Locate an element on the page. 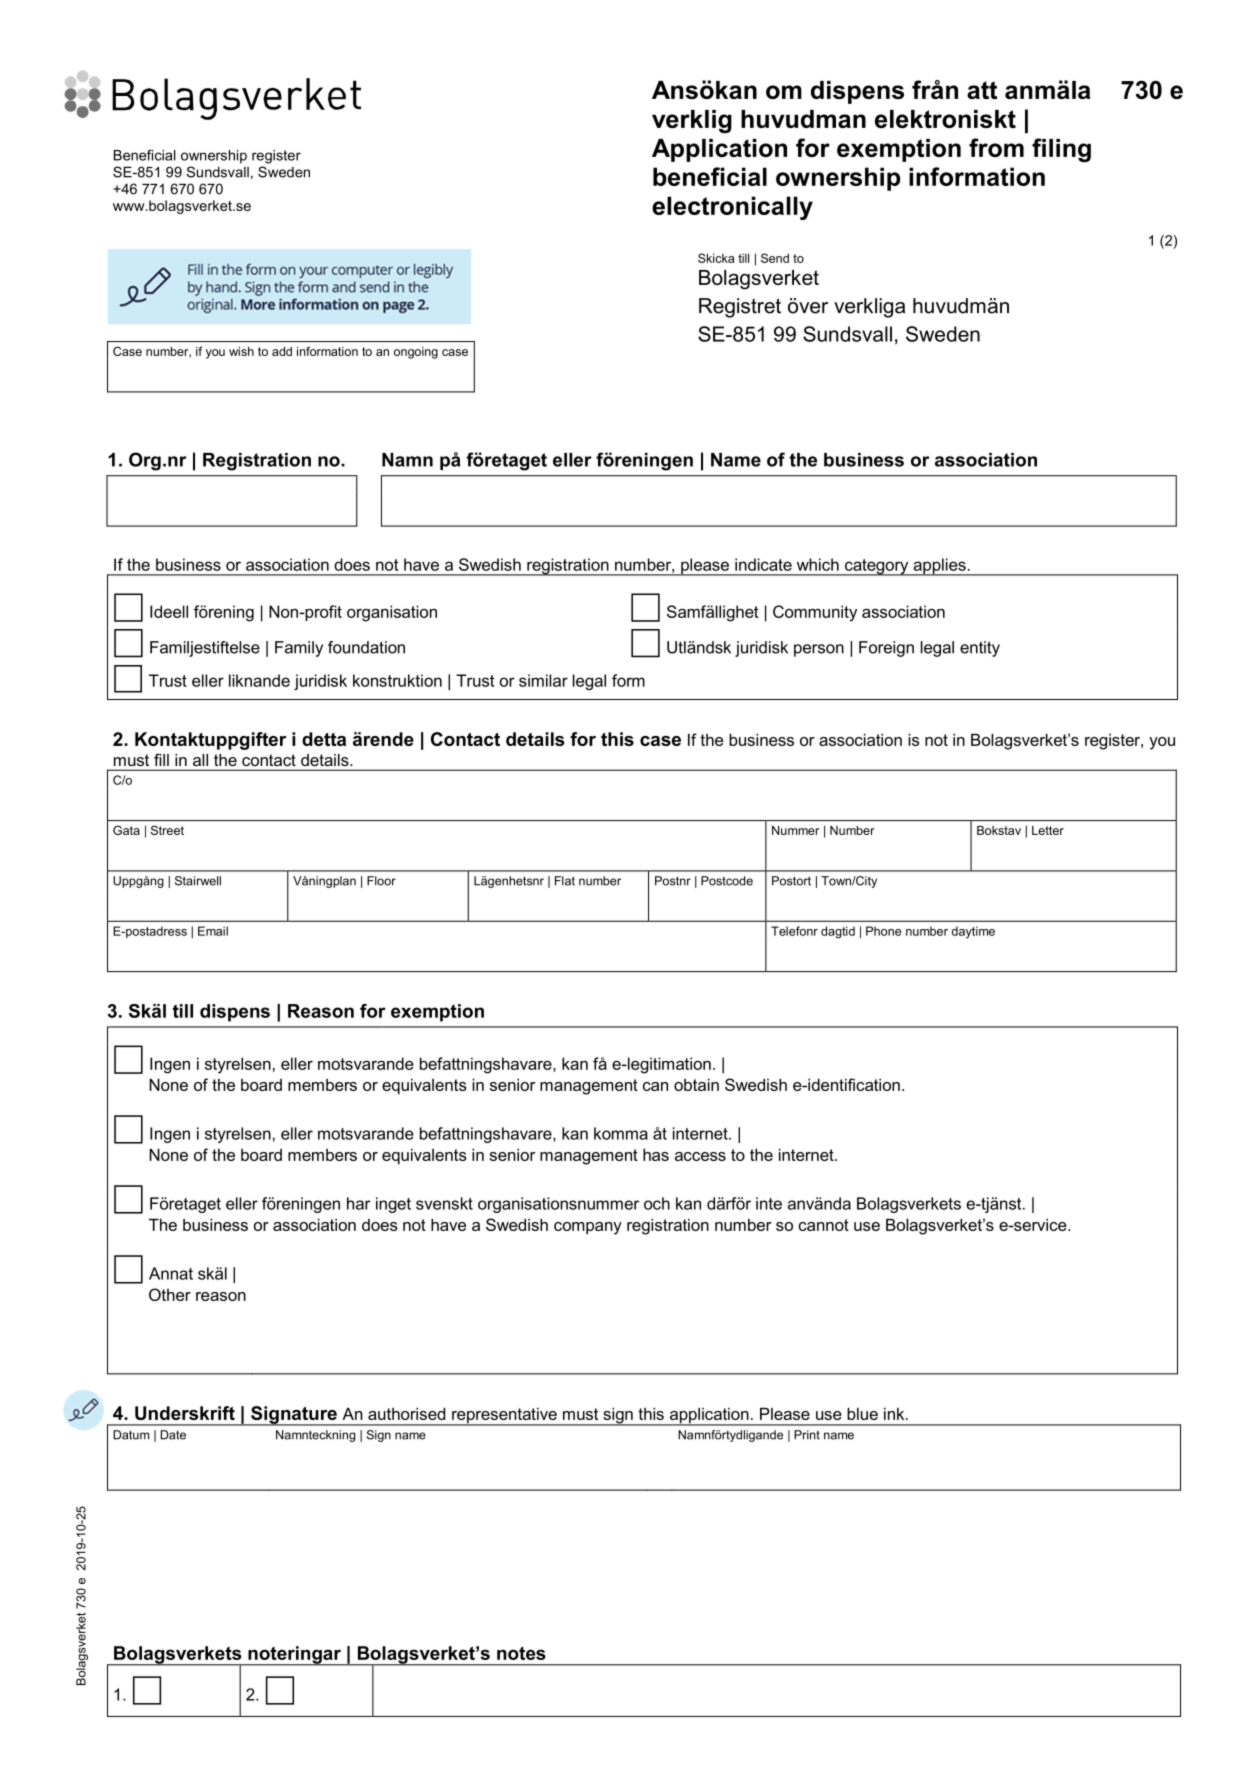 The height and width of the page is (1766, 1249). daytime is located at coordinates (973, 932).
